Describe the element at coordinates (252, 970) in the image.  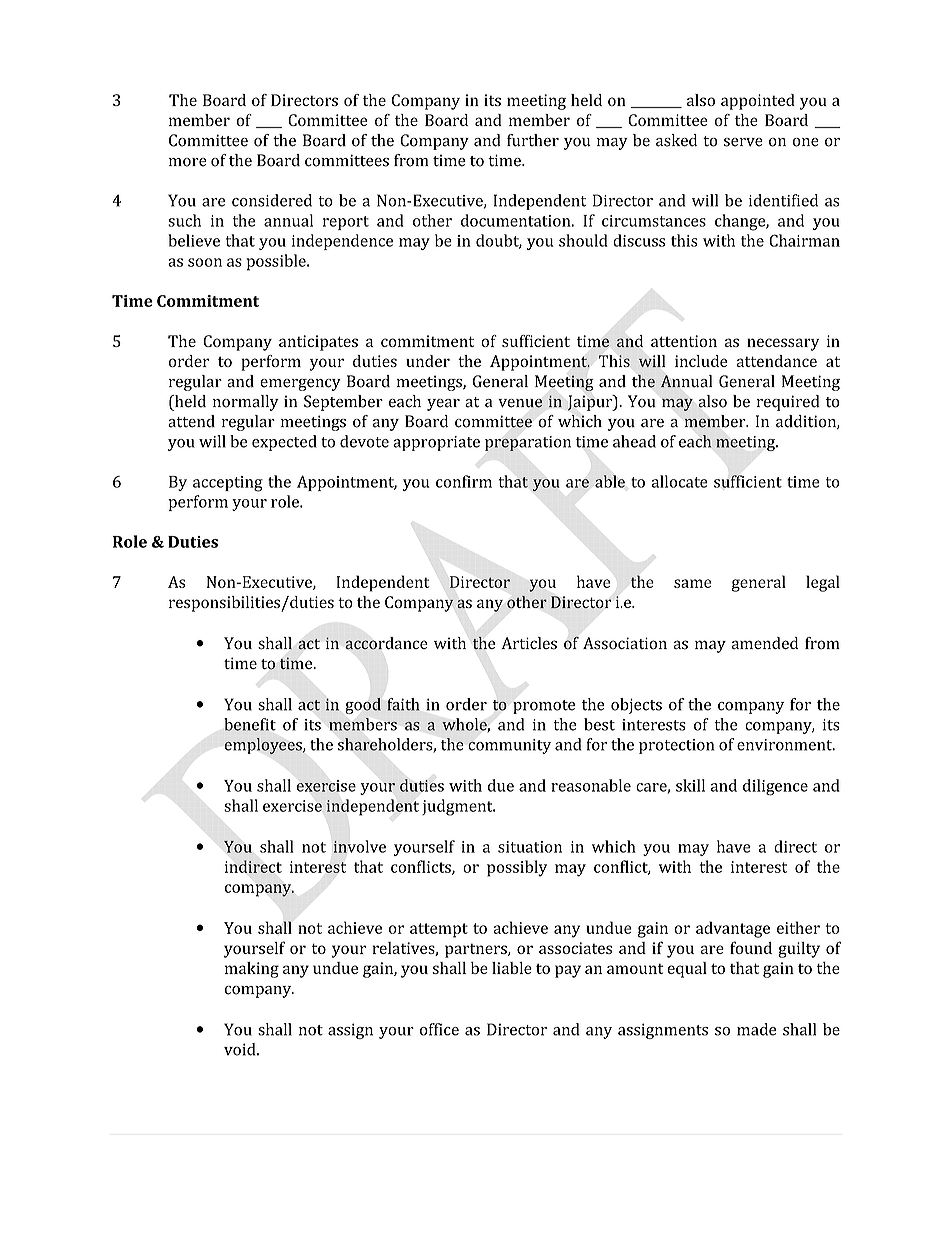
I see `making` at that location.
